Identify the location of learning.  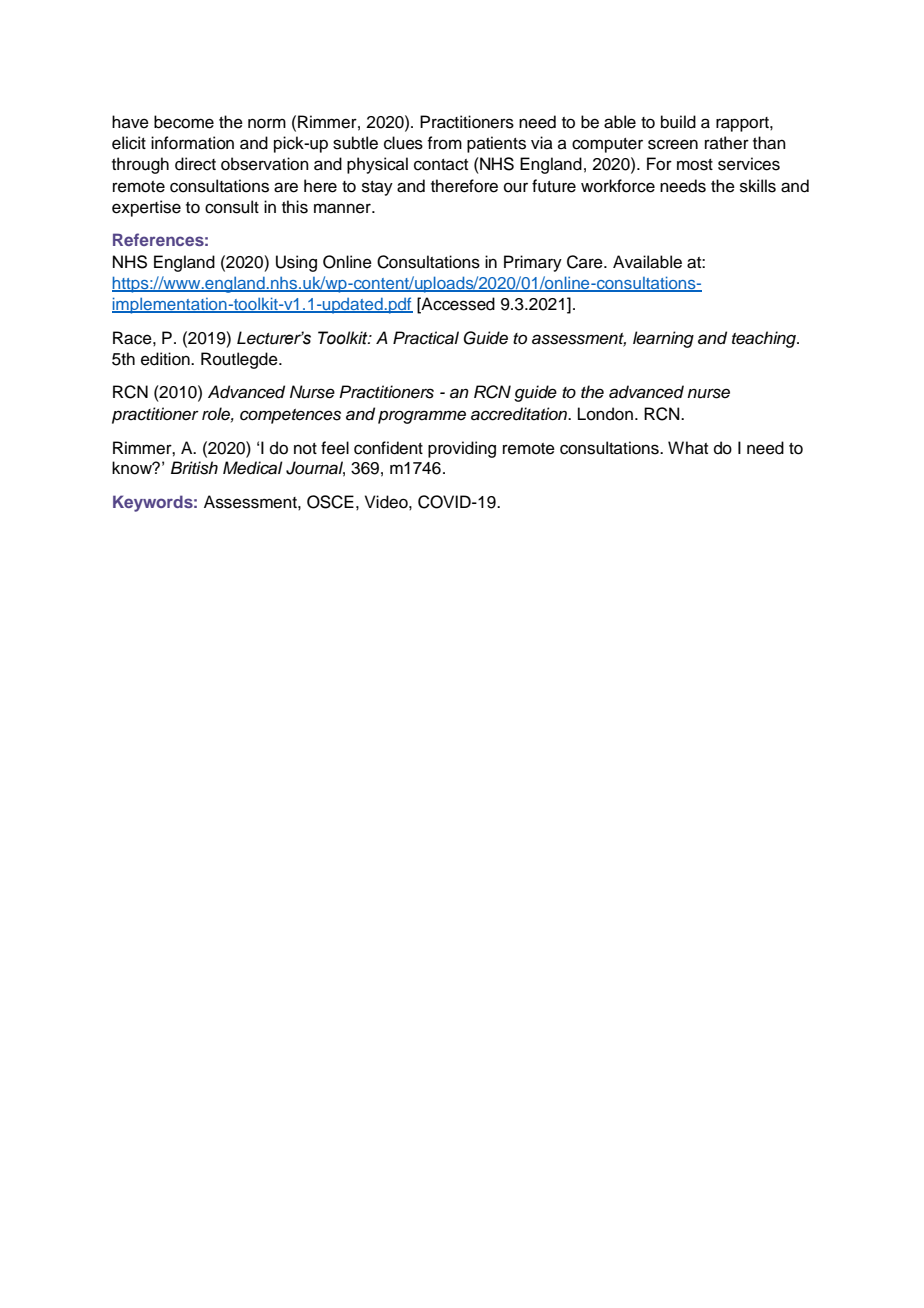
(663, 339).
